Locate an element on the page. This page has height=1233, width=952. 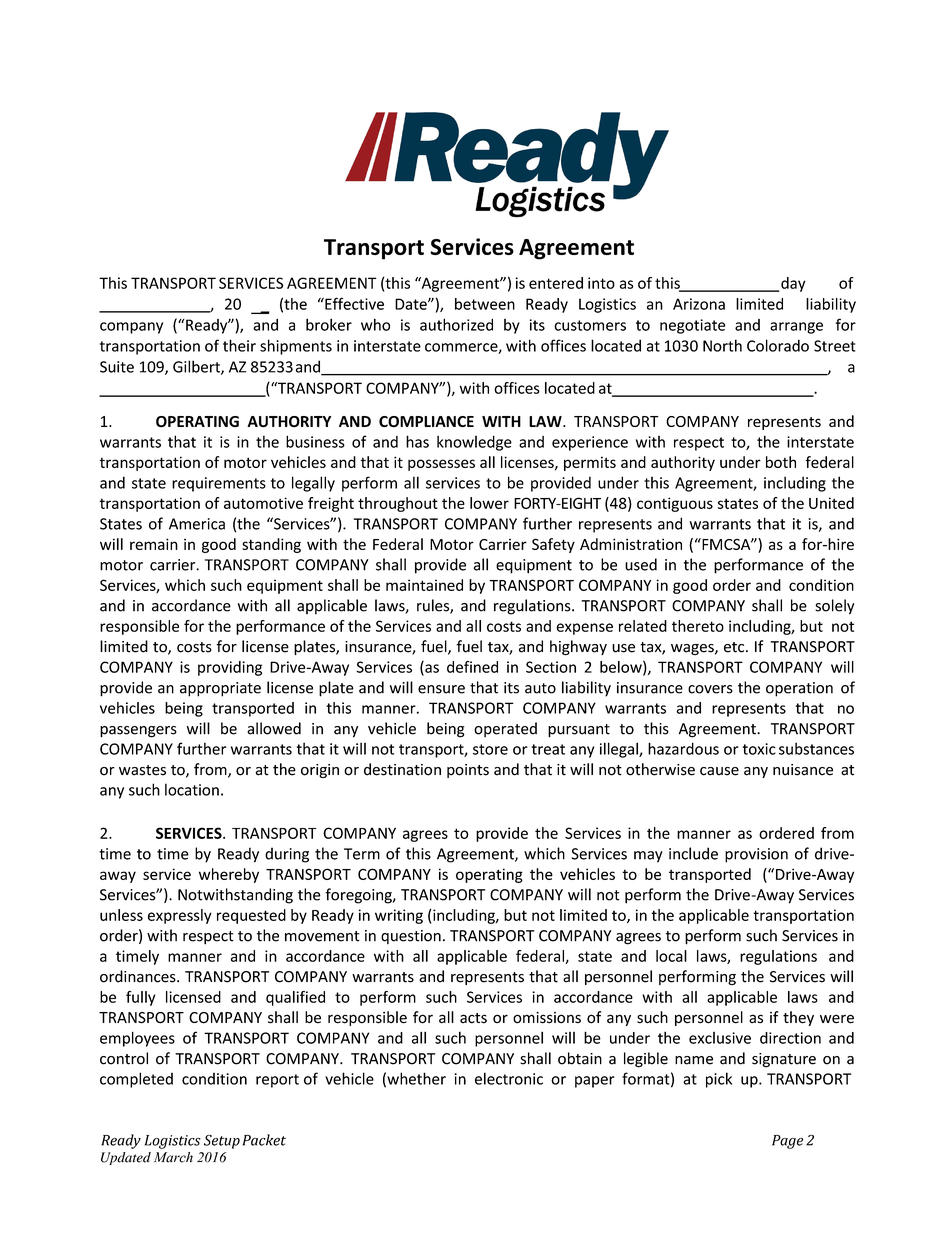
between is located at coordinates (485, 304).
